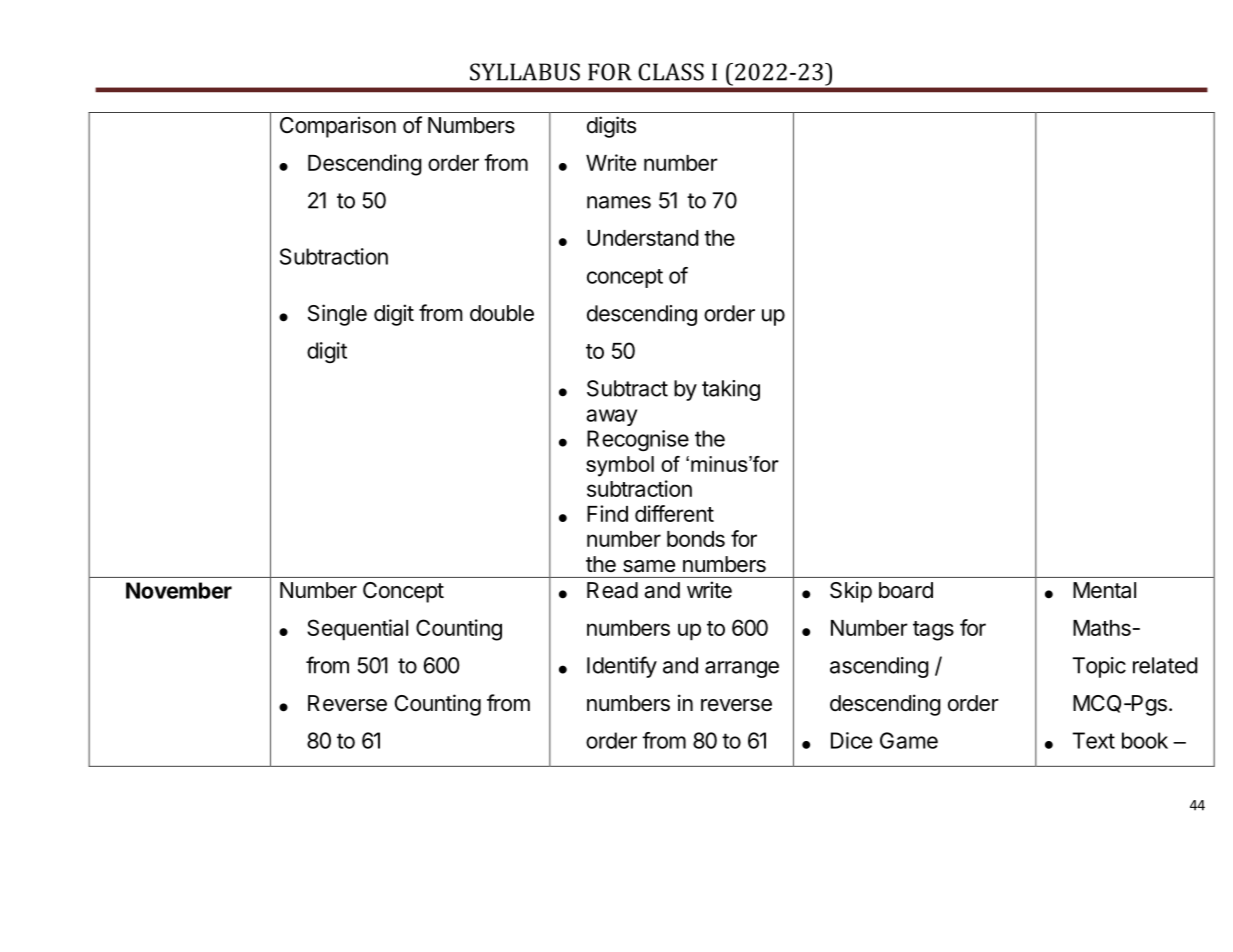 The image size is (1233, 952). Describe the element at coordinates (611, 417) in the page. I see `away` at that location.
